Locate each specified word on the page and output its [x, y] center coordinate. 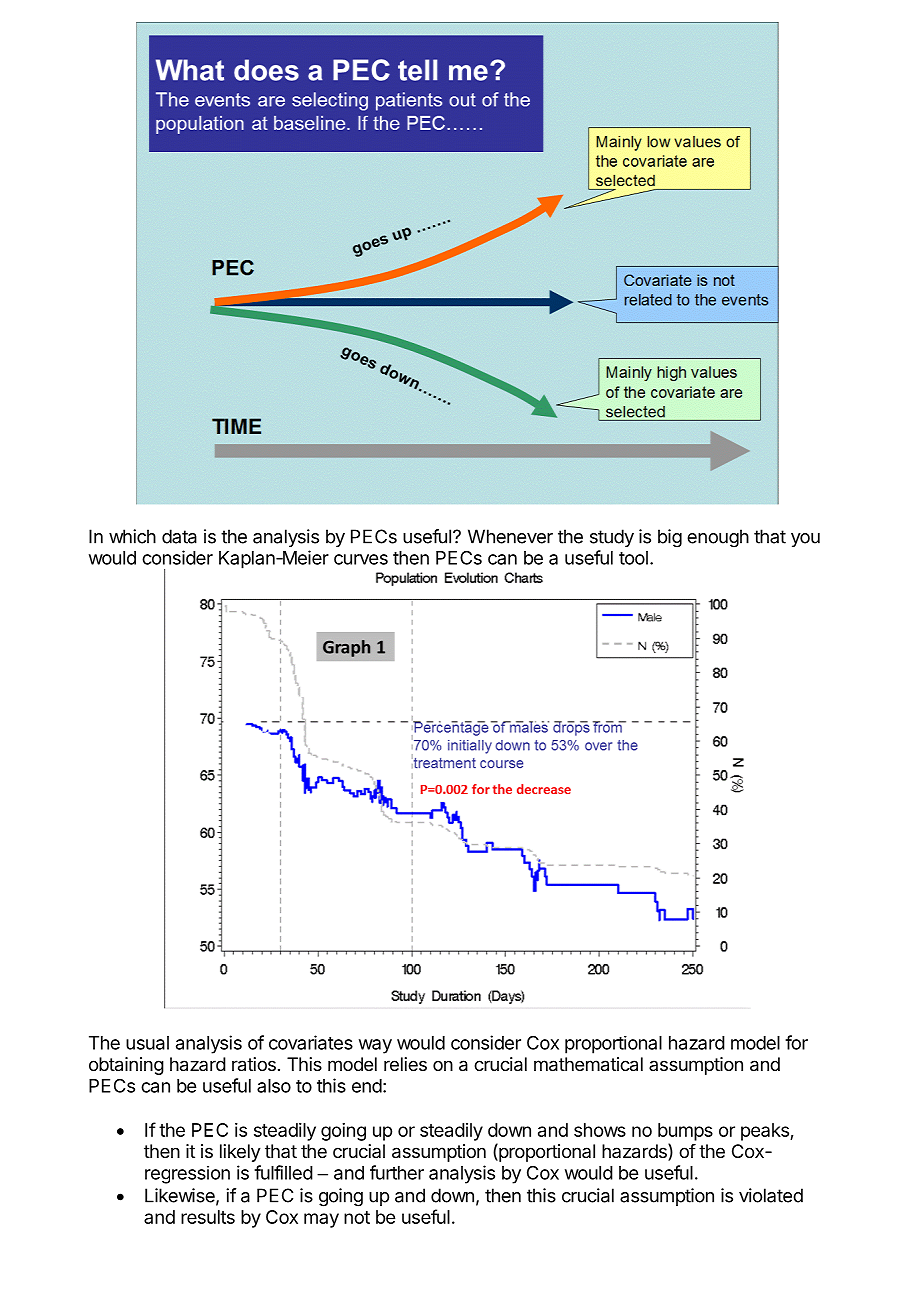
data [179, 536]
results [208, 1217]
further [397, 1172]
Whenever [510, 536]
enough [718, 538]
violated [771, 1195]
